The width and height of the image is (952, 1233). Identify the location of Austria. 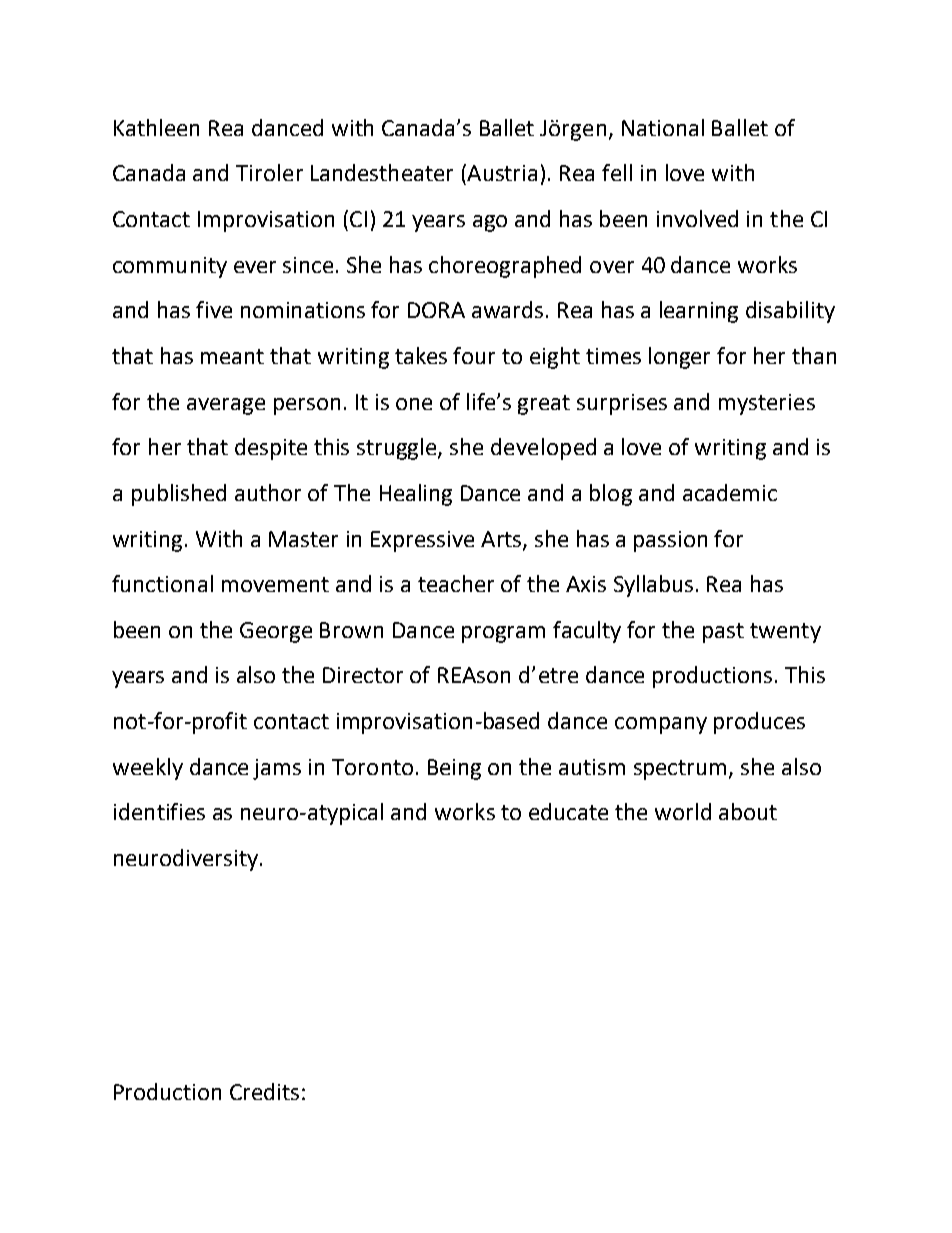
(501, 172).
